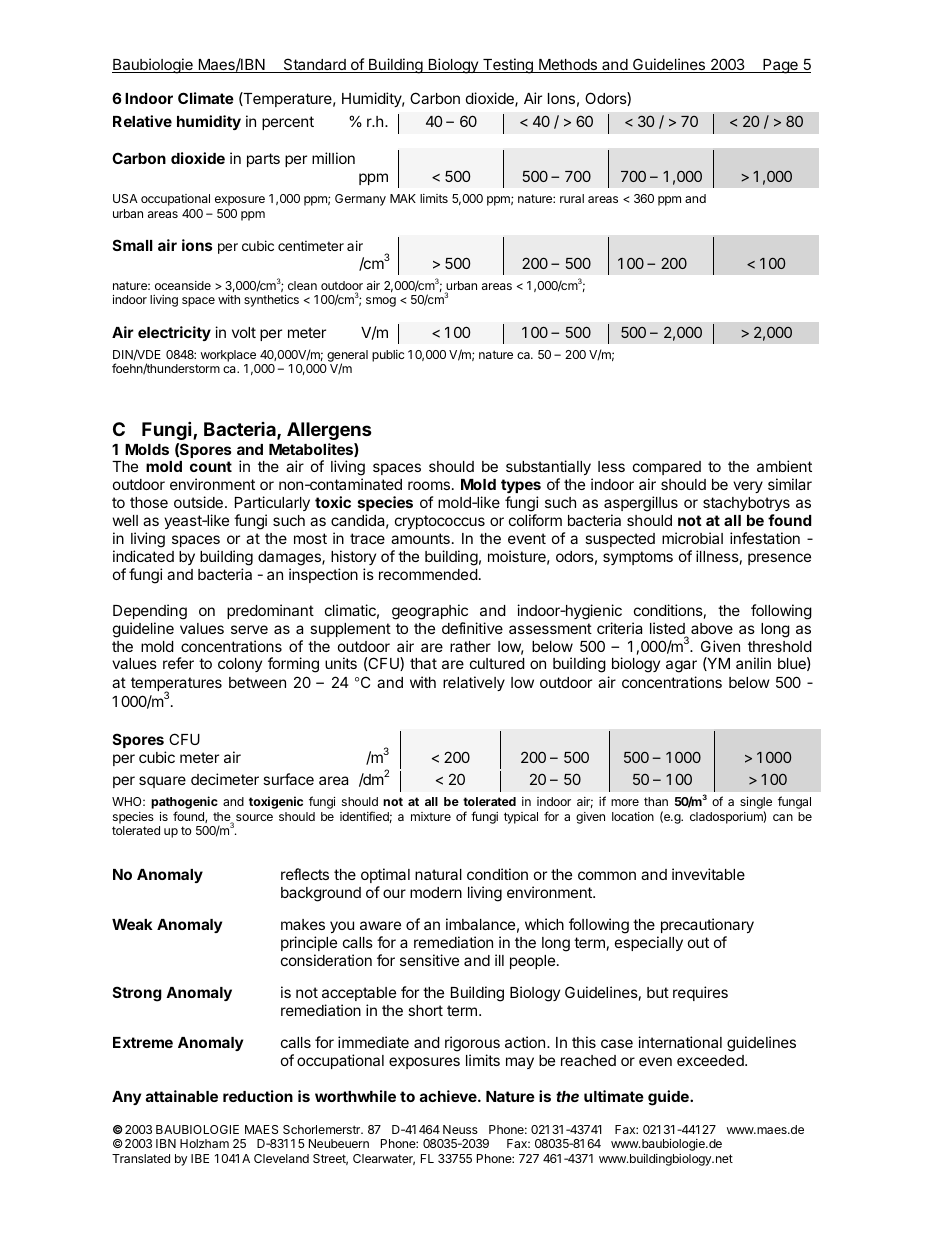  Describe the element at coordinates (449, 1096) in the image. I see `achieve` at that location.
